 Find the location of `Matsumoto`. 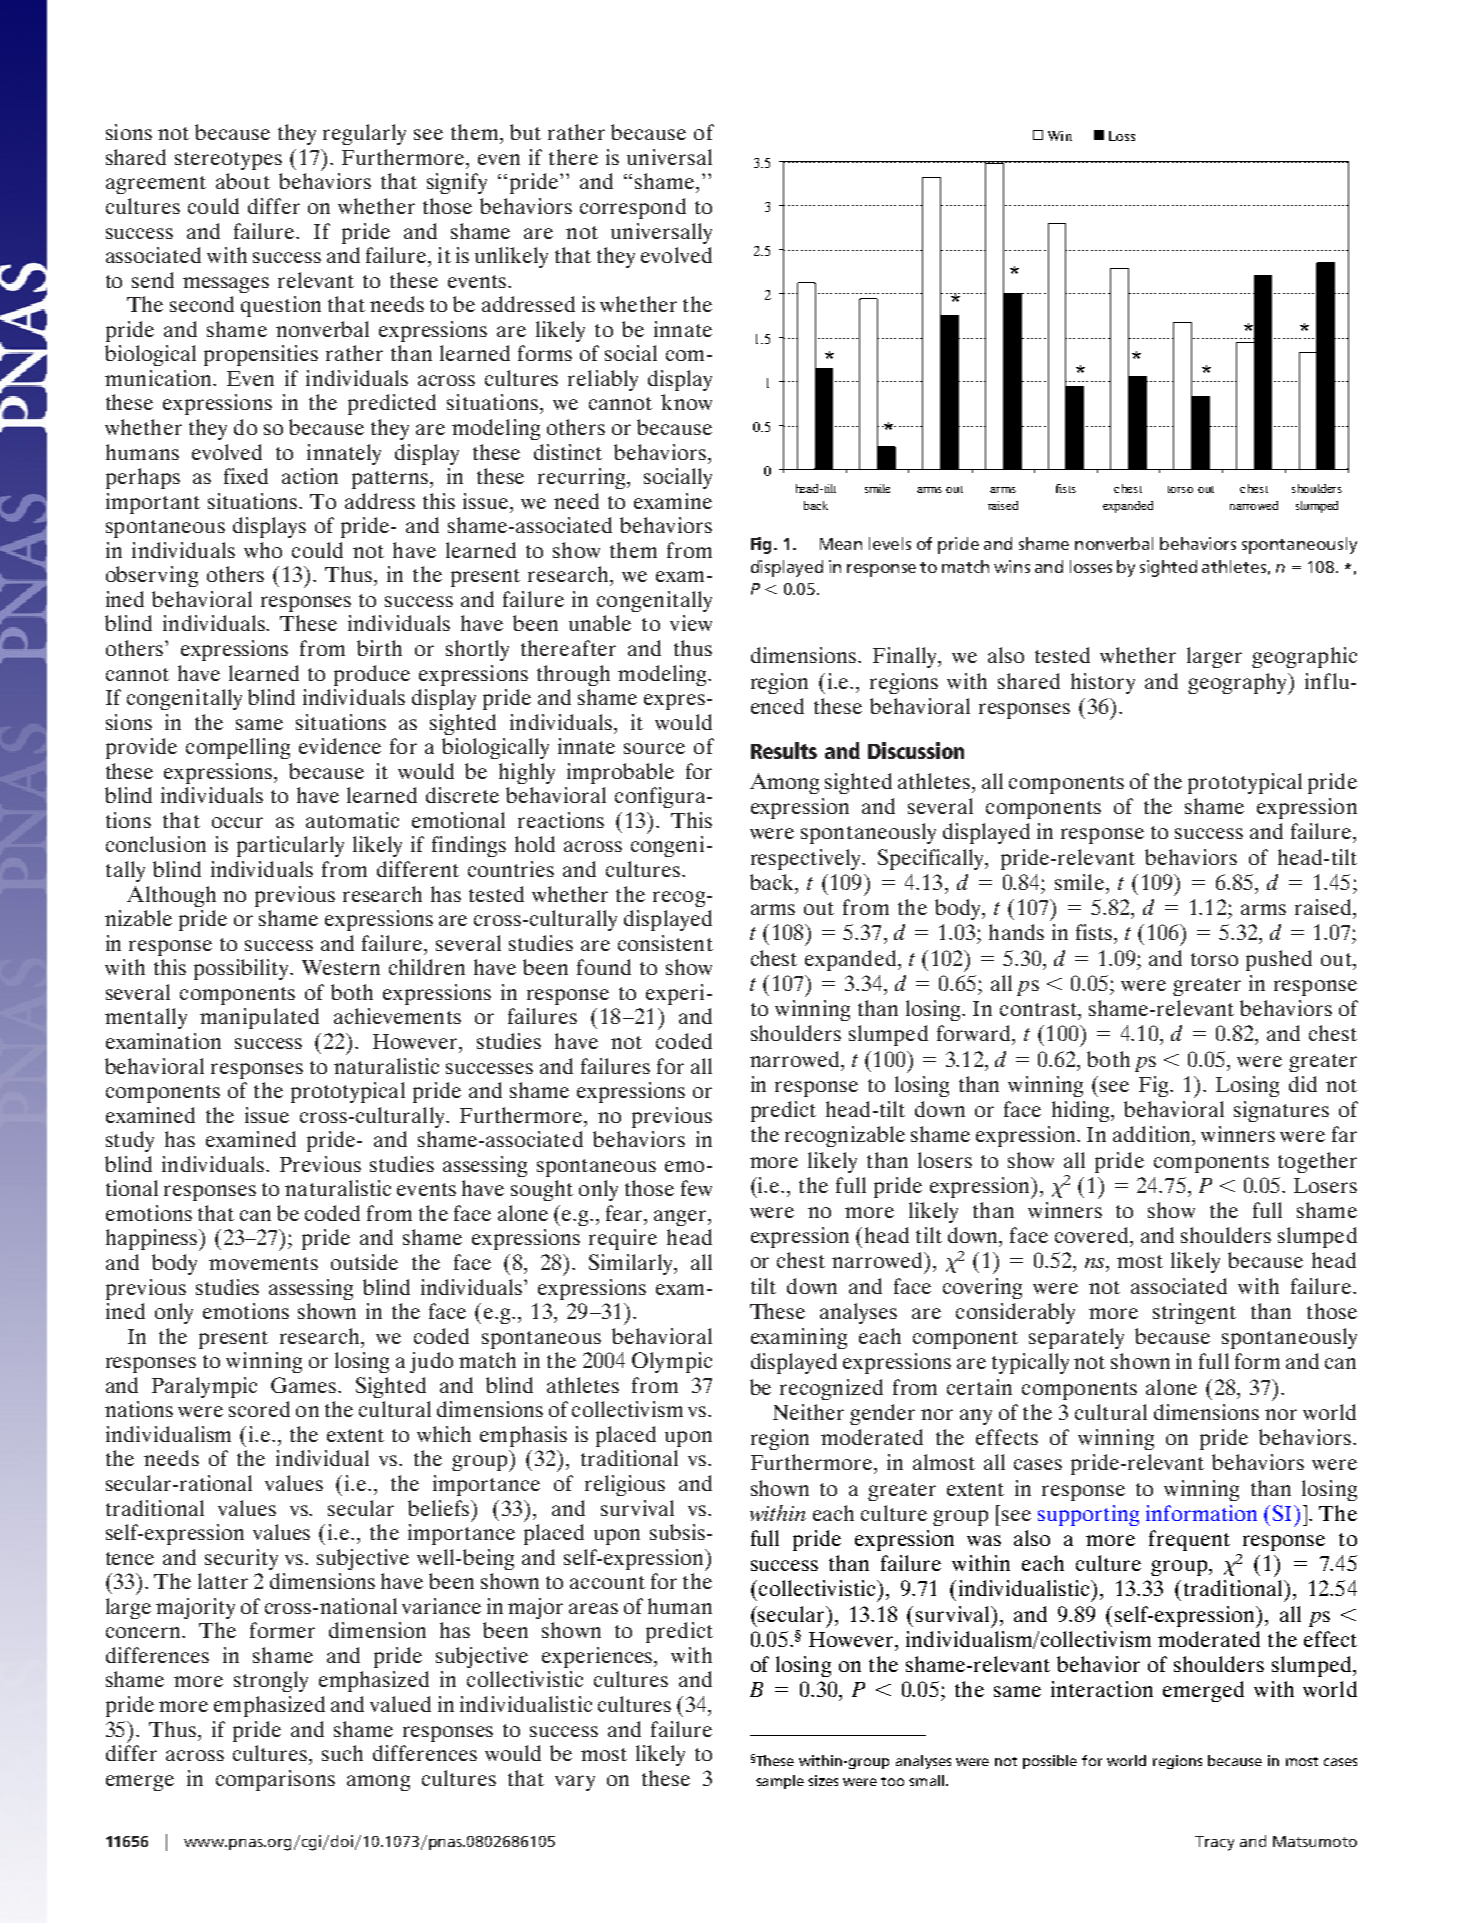

Matsumoto is located at coordinates (1315, 1841).
